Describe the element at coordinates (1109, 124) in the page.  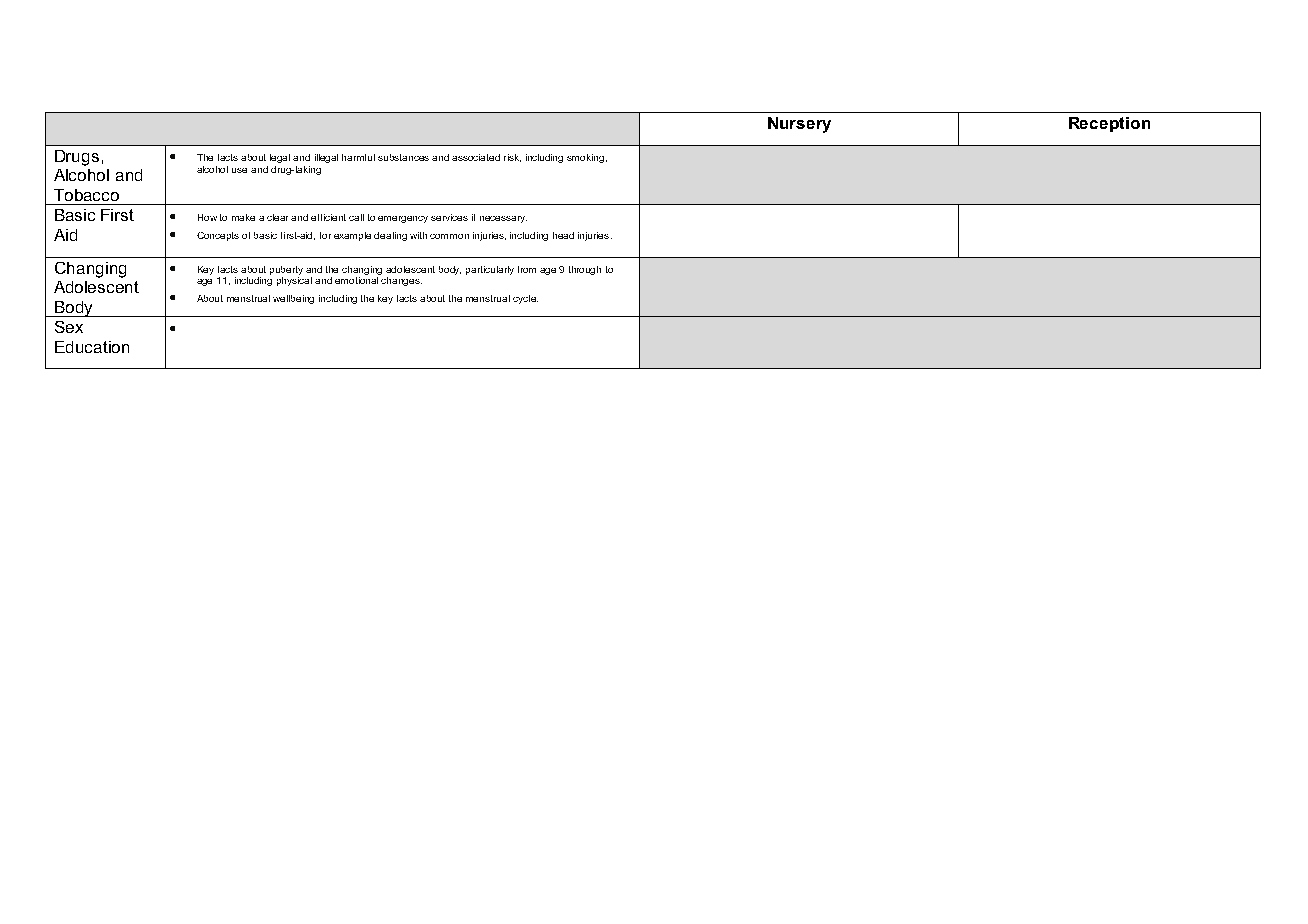
I see `Reception` at that location.
